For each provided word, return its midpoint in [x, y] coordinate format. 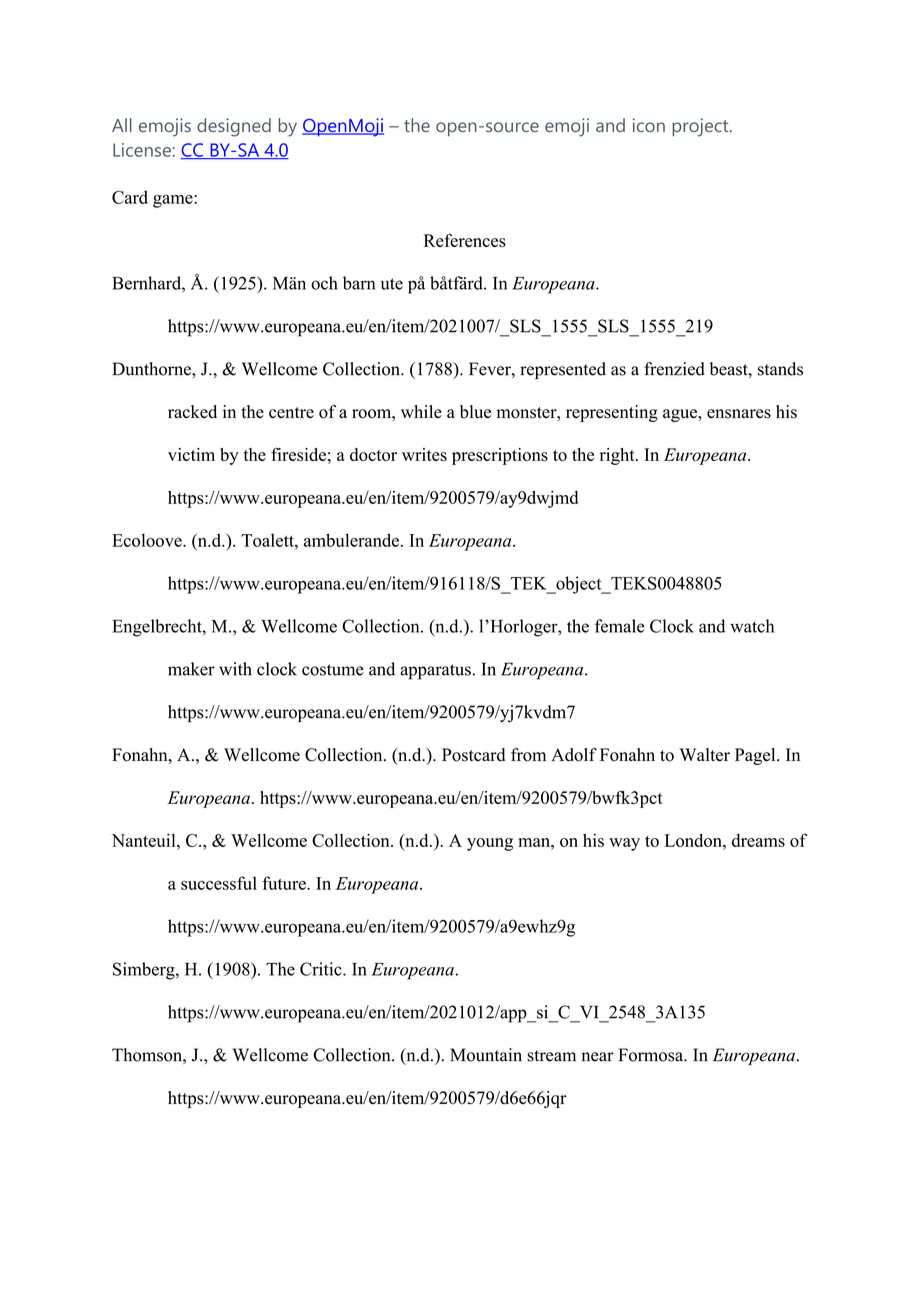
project [701, 127]
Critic [322, 969]
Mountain [486, 1055]
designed [234, 127]
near [597, 1057]
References [465, 240]
